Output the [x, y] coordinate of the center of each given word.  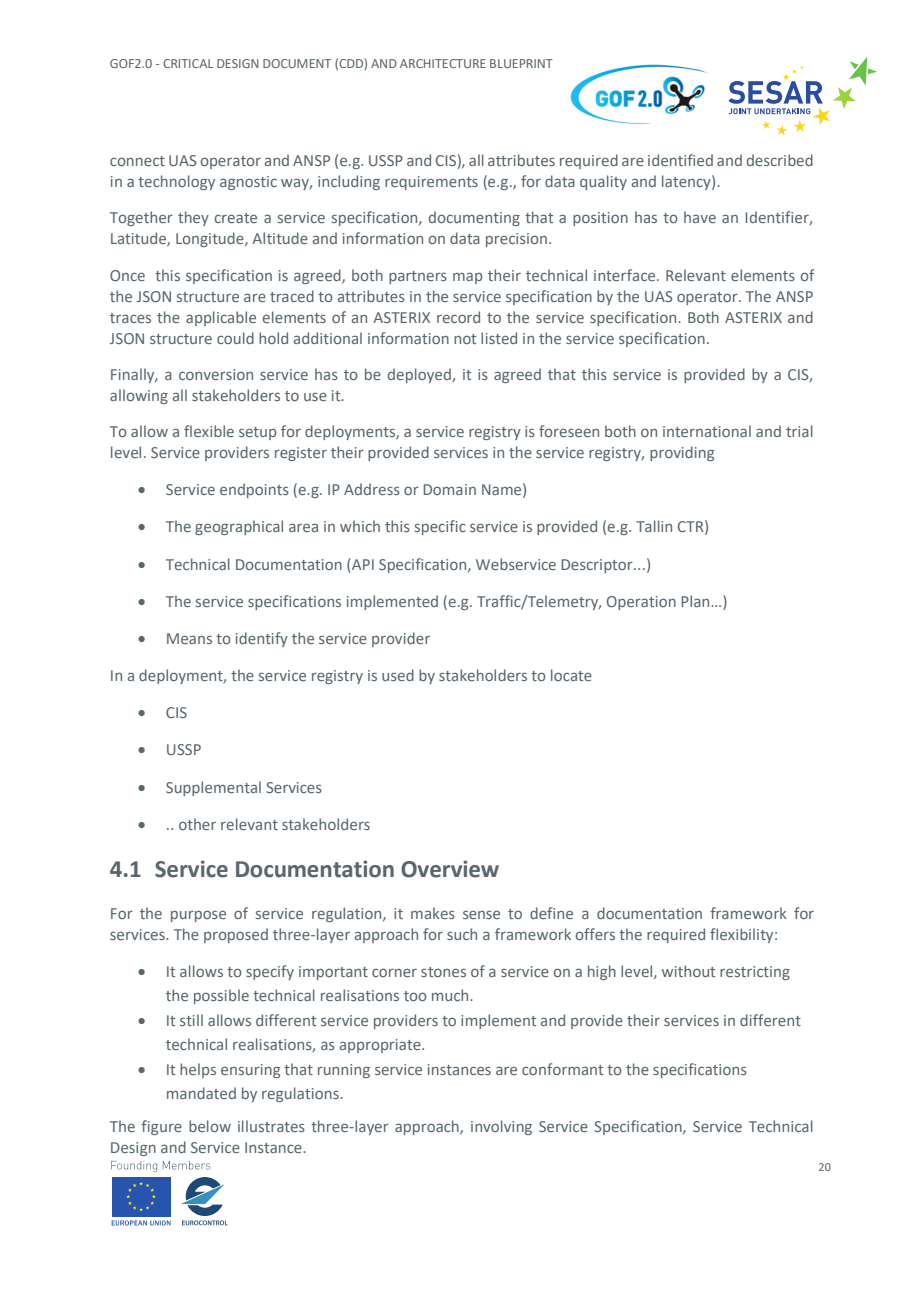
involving [501, 1127]
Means [189, 638]
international [707, 431]
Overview [450, 869]
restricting [755, 973]
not [465, 339]
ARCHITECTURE [443, 63]
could [235, 338]
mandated [201, 1093]
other [197, 824]
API [362, 564]
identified [680, 160]
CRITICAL [188, 63]
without [688, 971]
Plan [697, 601]
